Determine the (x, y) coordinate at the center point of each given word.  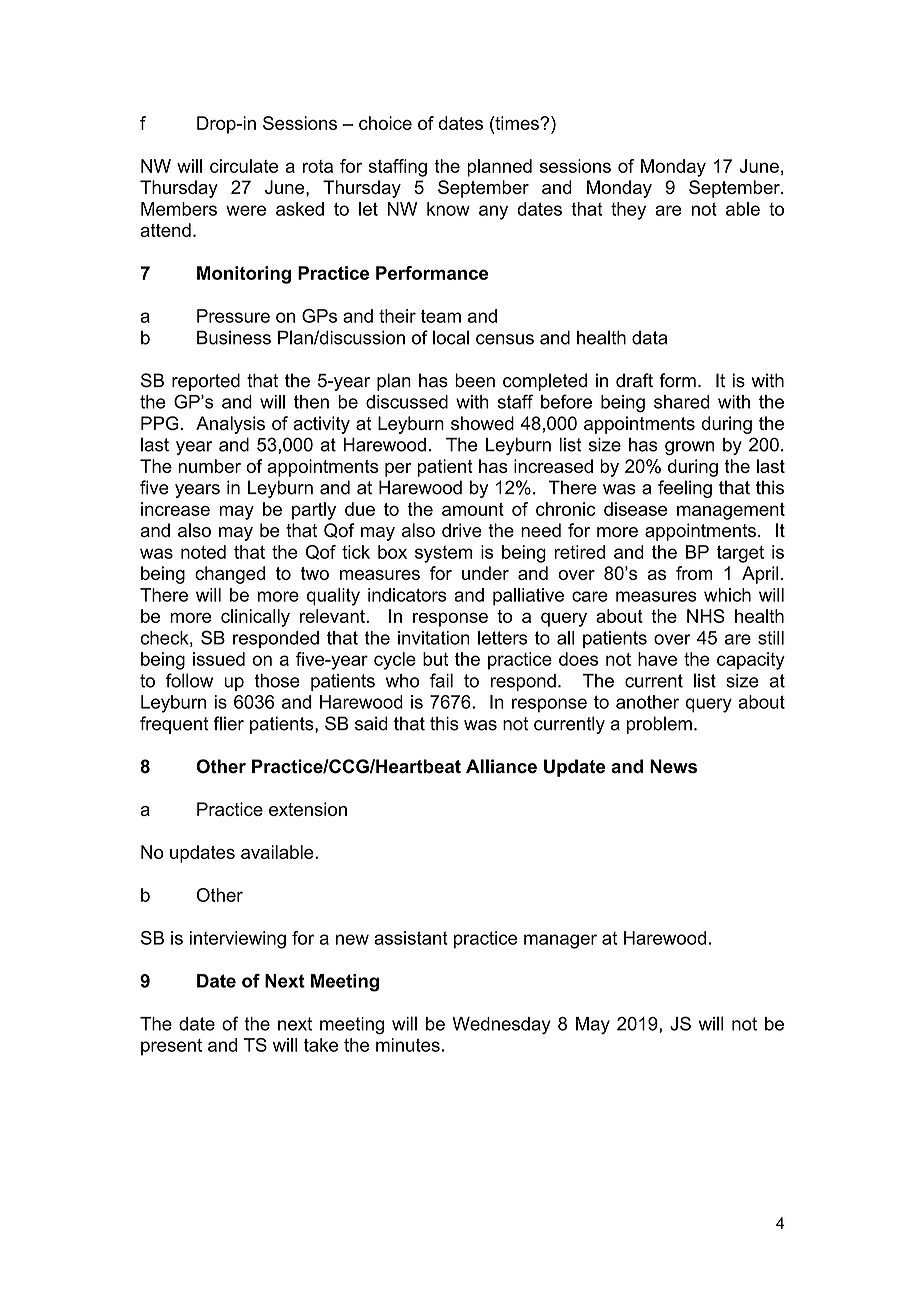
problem (659, 725)
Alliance (501, 766)
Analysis (230, 425)
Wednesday (501, 1026)
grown (689, 448)
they (628, 211)
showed (482, 423)
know (448, 209)
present (171, 1047)
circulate (244, 166)
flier (228, 723)
